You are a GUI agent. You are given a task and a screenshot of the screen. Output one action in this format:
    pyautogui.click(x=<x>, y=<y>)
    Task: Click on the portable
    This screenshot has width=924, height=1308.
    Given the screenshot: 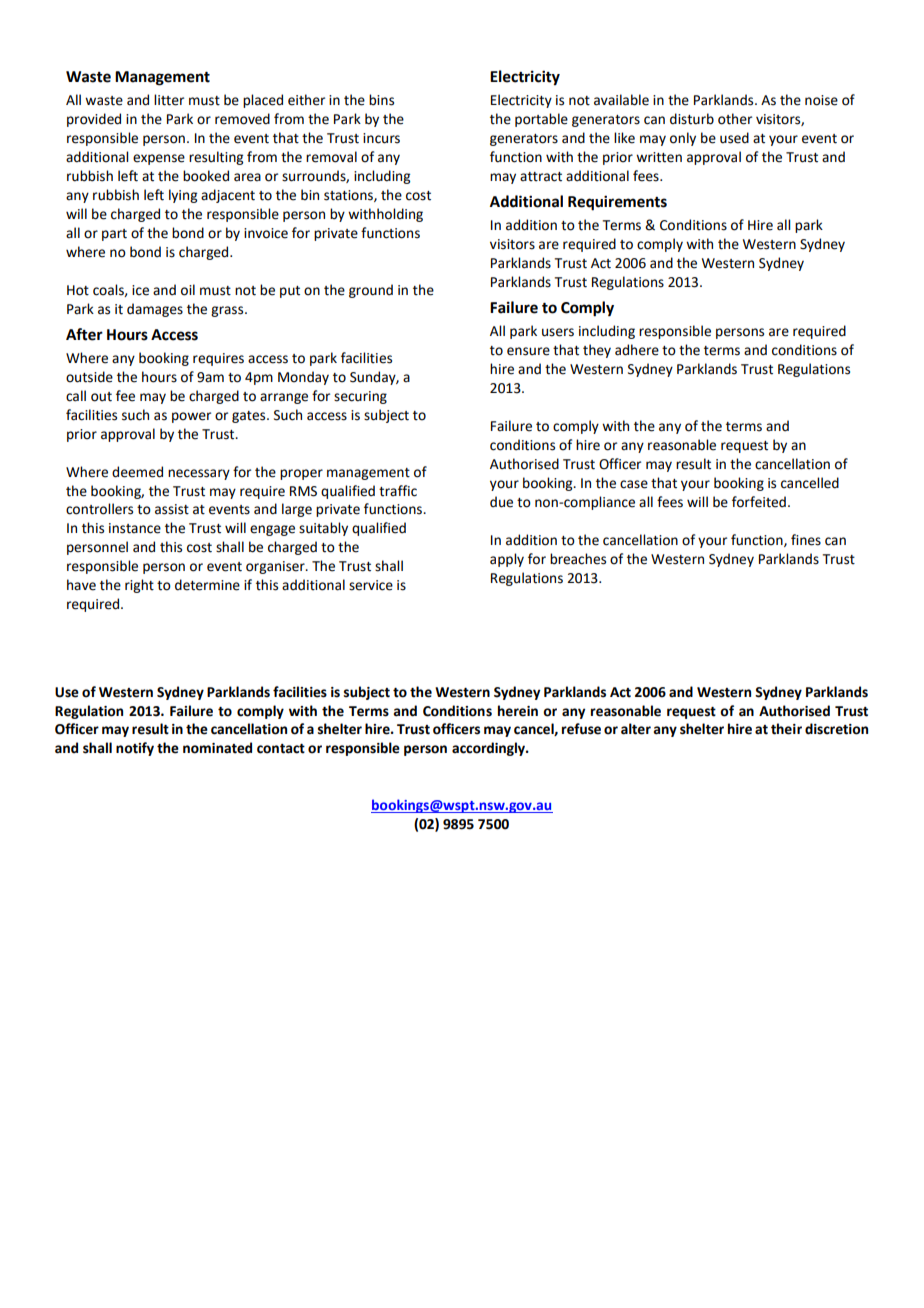 What is the action you would take?
    pyautogui.click(x=541, y=120)
